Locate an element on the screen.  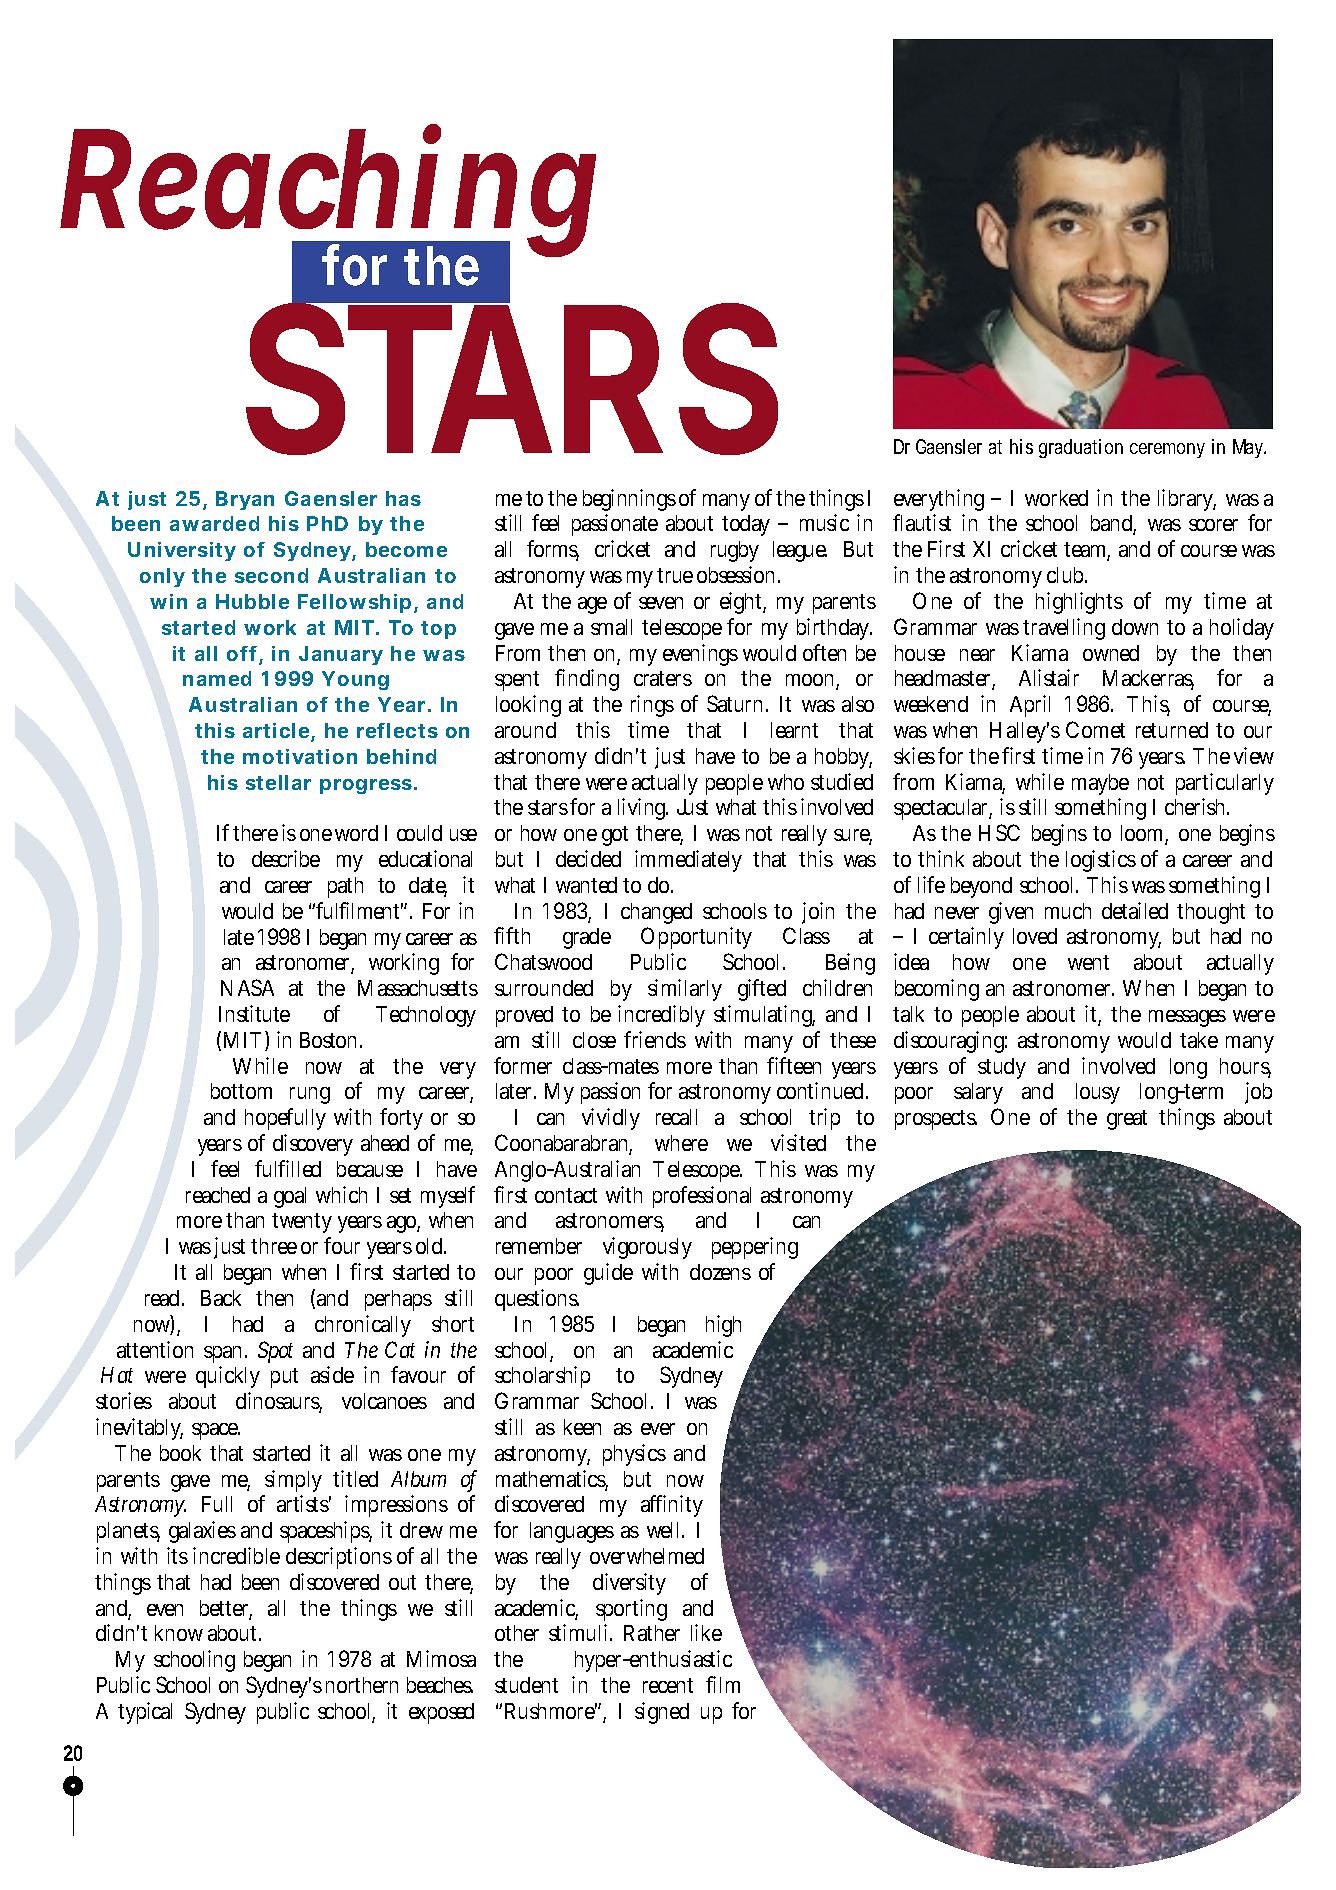
physics is located at coordinates (634, 1455).
